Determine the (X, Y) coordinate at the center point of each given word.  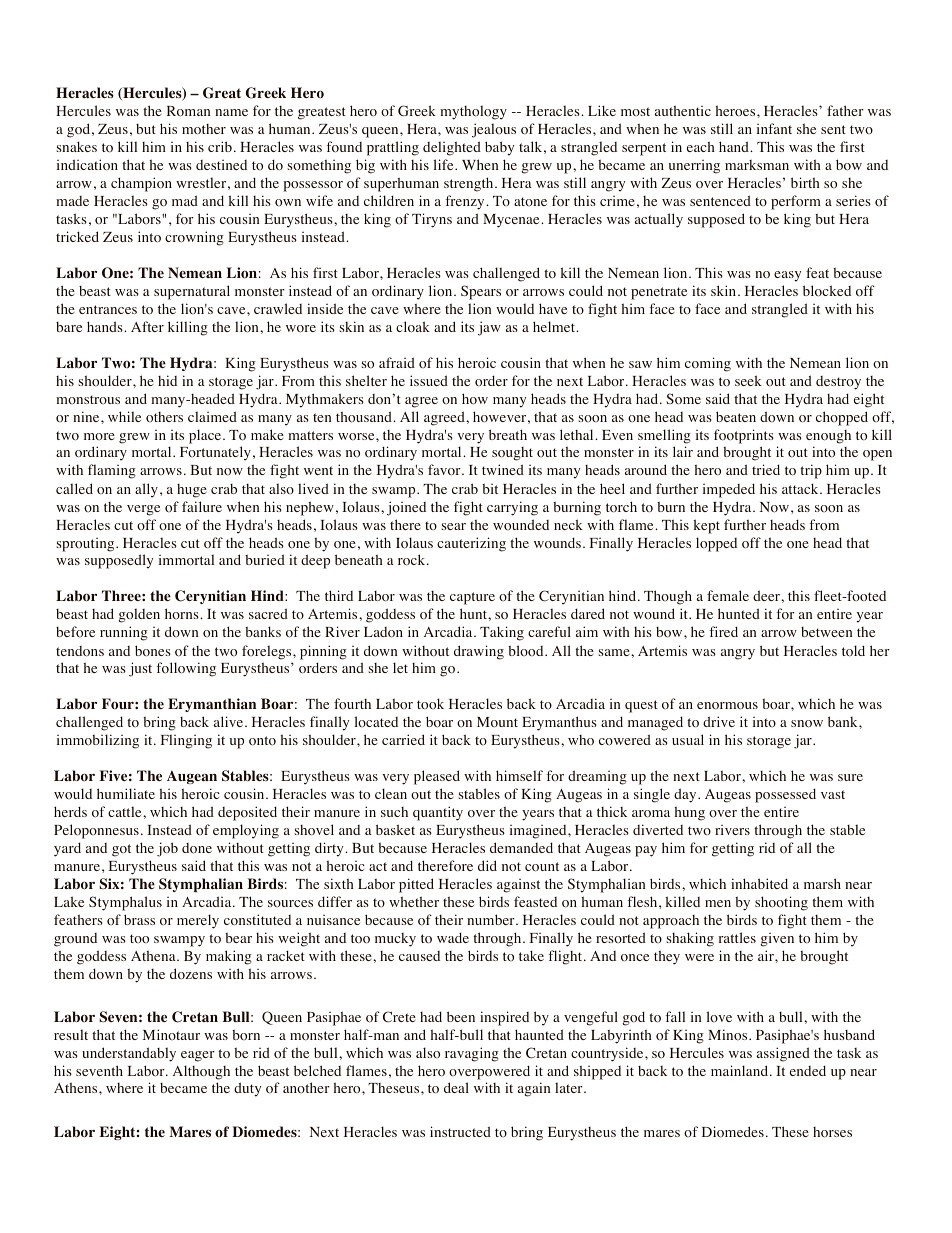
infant (774, 128)
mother (204, 129)
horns (183, 613)
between (826, 632)
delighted (452, 148)
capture (472, 598)
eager (198, 1056)
